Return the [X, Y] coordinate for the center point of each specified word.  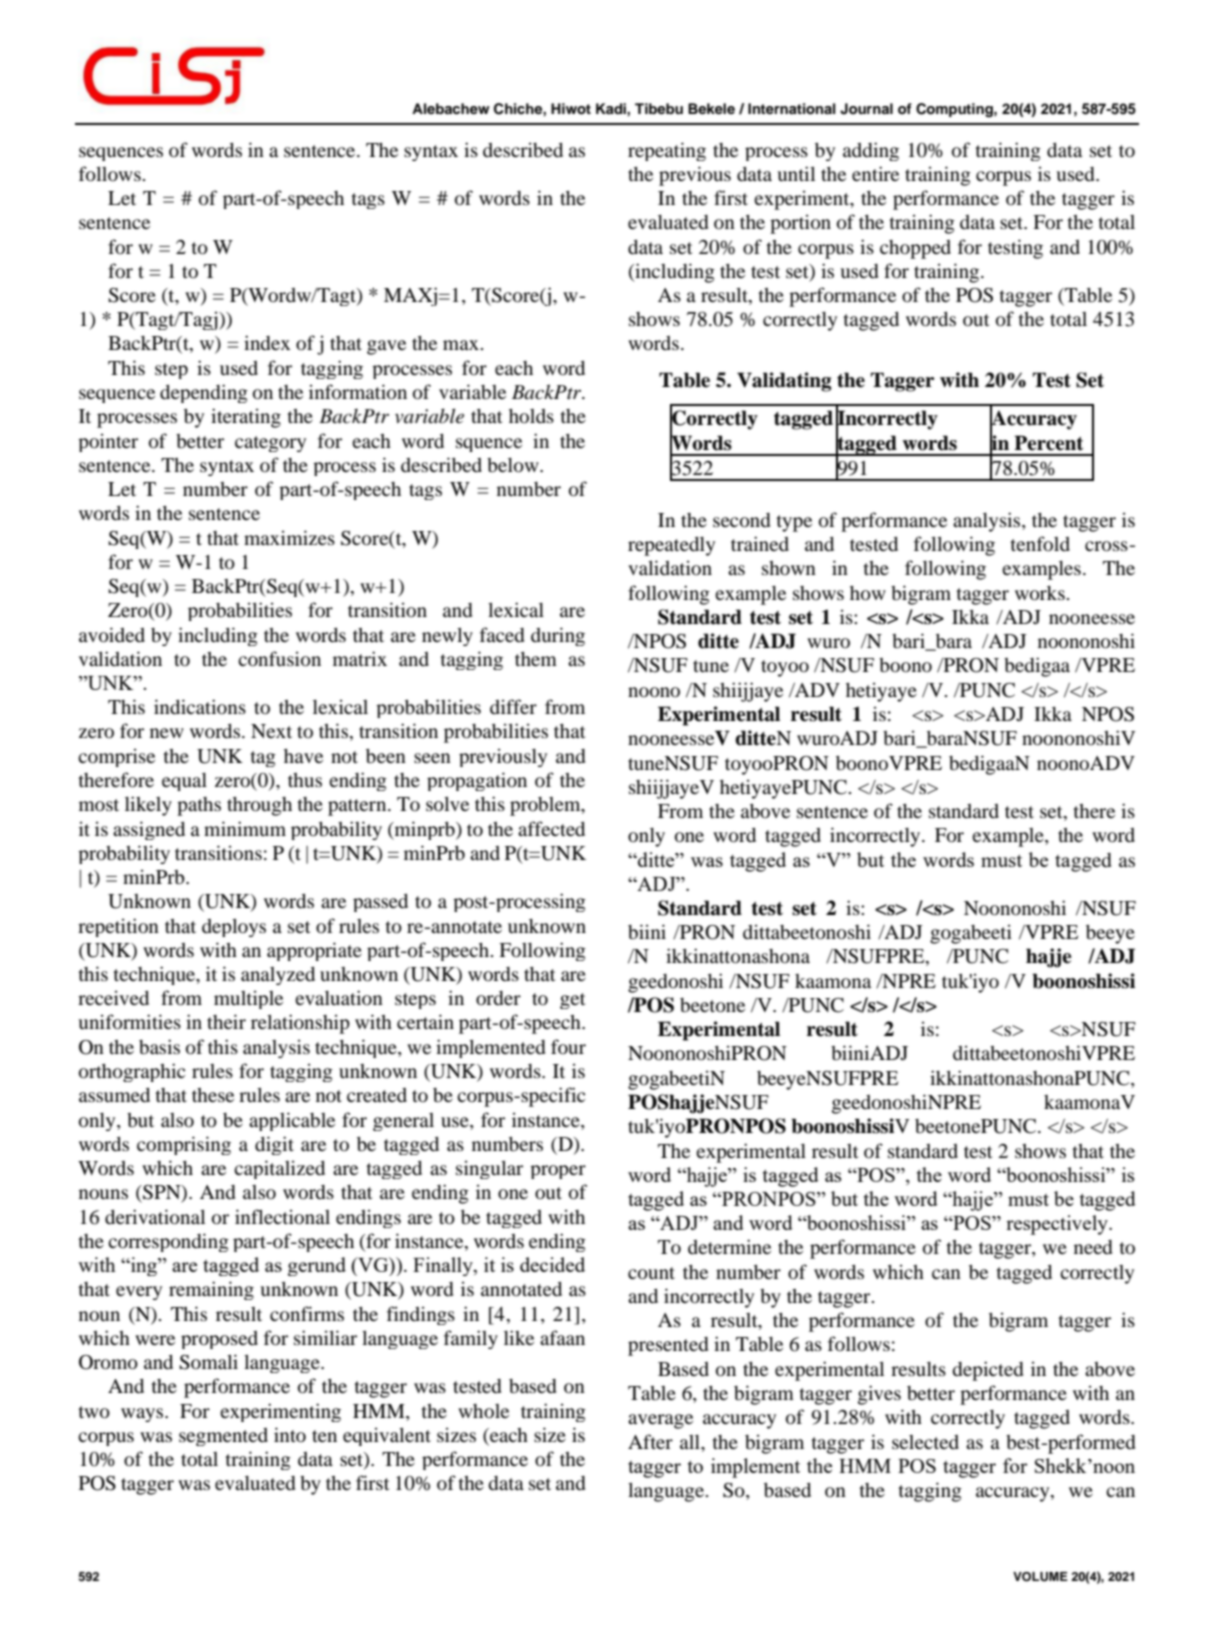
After [650, 1441]
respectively [1058, 1225]
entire [875, 173]
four [568, 1046]
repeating [667, 151]
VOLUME [1040, 1577]
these [213, 1095]
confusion [279, 659]
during [558, 636]
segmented [223, 1437]
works [1041, 593]
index [267, 342]
